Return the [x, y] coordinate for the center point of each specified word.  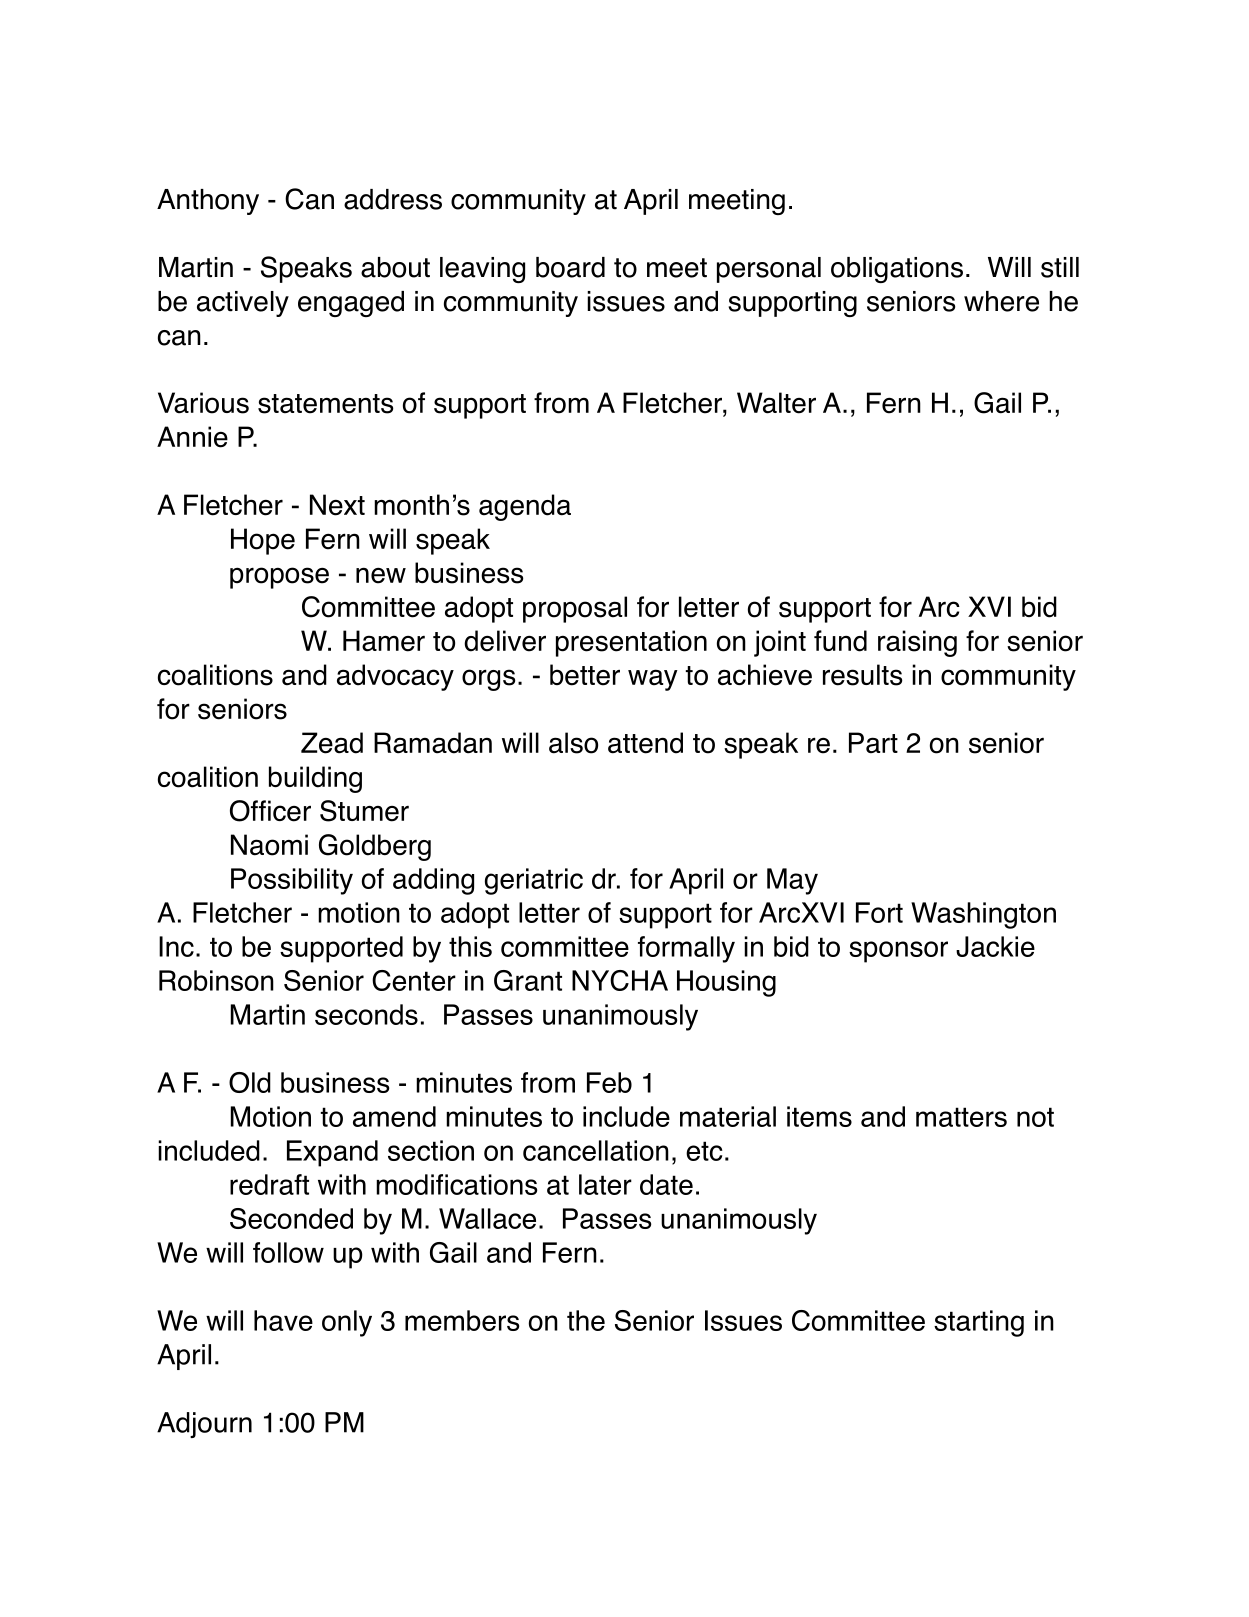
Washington [983, 915]
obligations [897, 270]
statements [326, 404]
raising [917, 643]
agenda [525, 507]
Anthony [208, 202]
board [570, 267]
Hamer [384, 641]
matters [961, 1117]
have [283, 1320]
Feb [609, 1082]
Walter [776, 403]
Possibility [292, 881]
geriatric [534, 881]
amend [394, 1116]
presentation [631, 643]
